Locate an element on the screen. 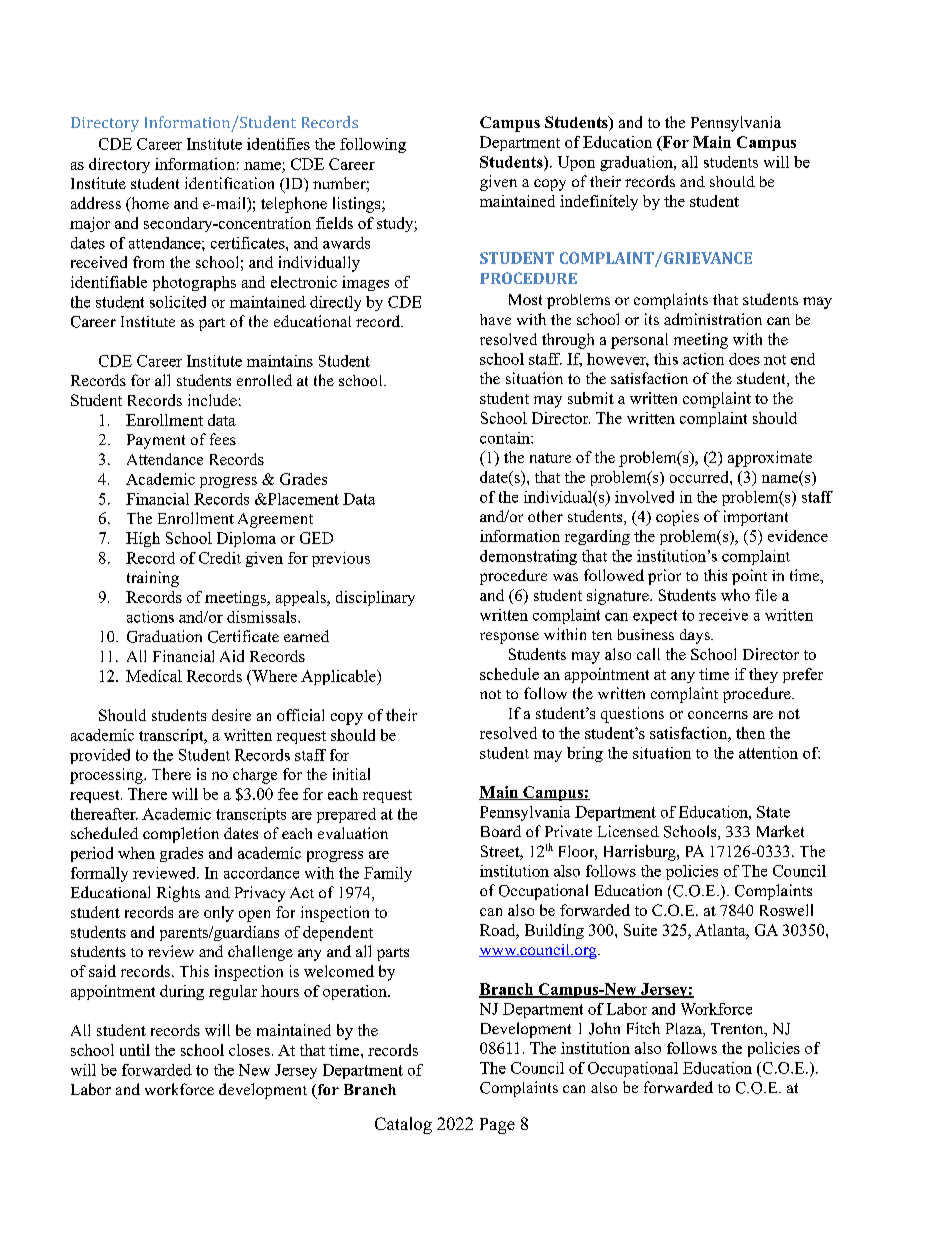  contain is located at coordinates (506, 438).
